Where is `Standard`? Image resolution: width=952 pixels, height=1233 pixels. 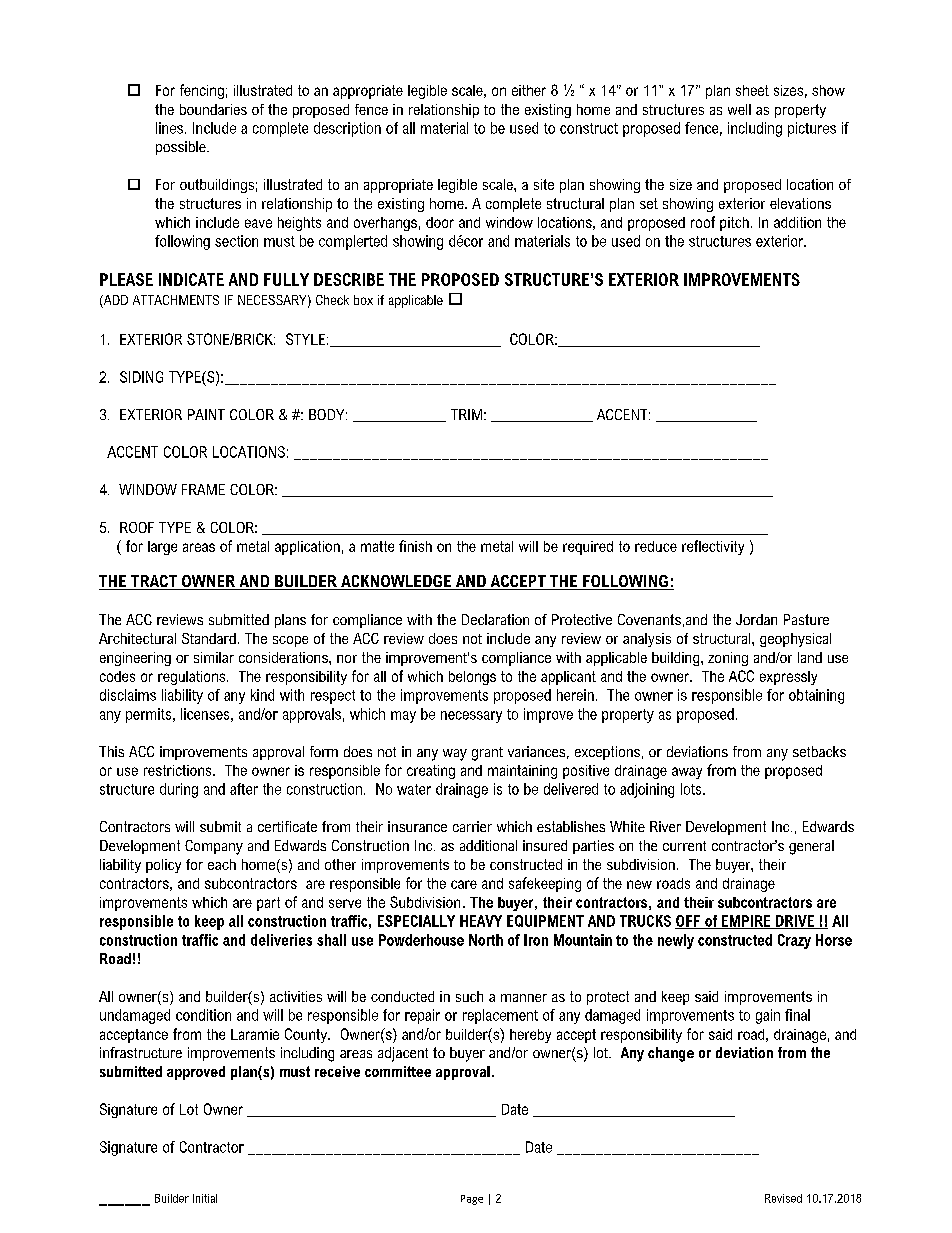 Standard is located at coordinates (209, 638).
